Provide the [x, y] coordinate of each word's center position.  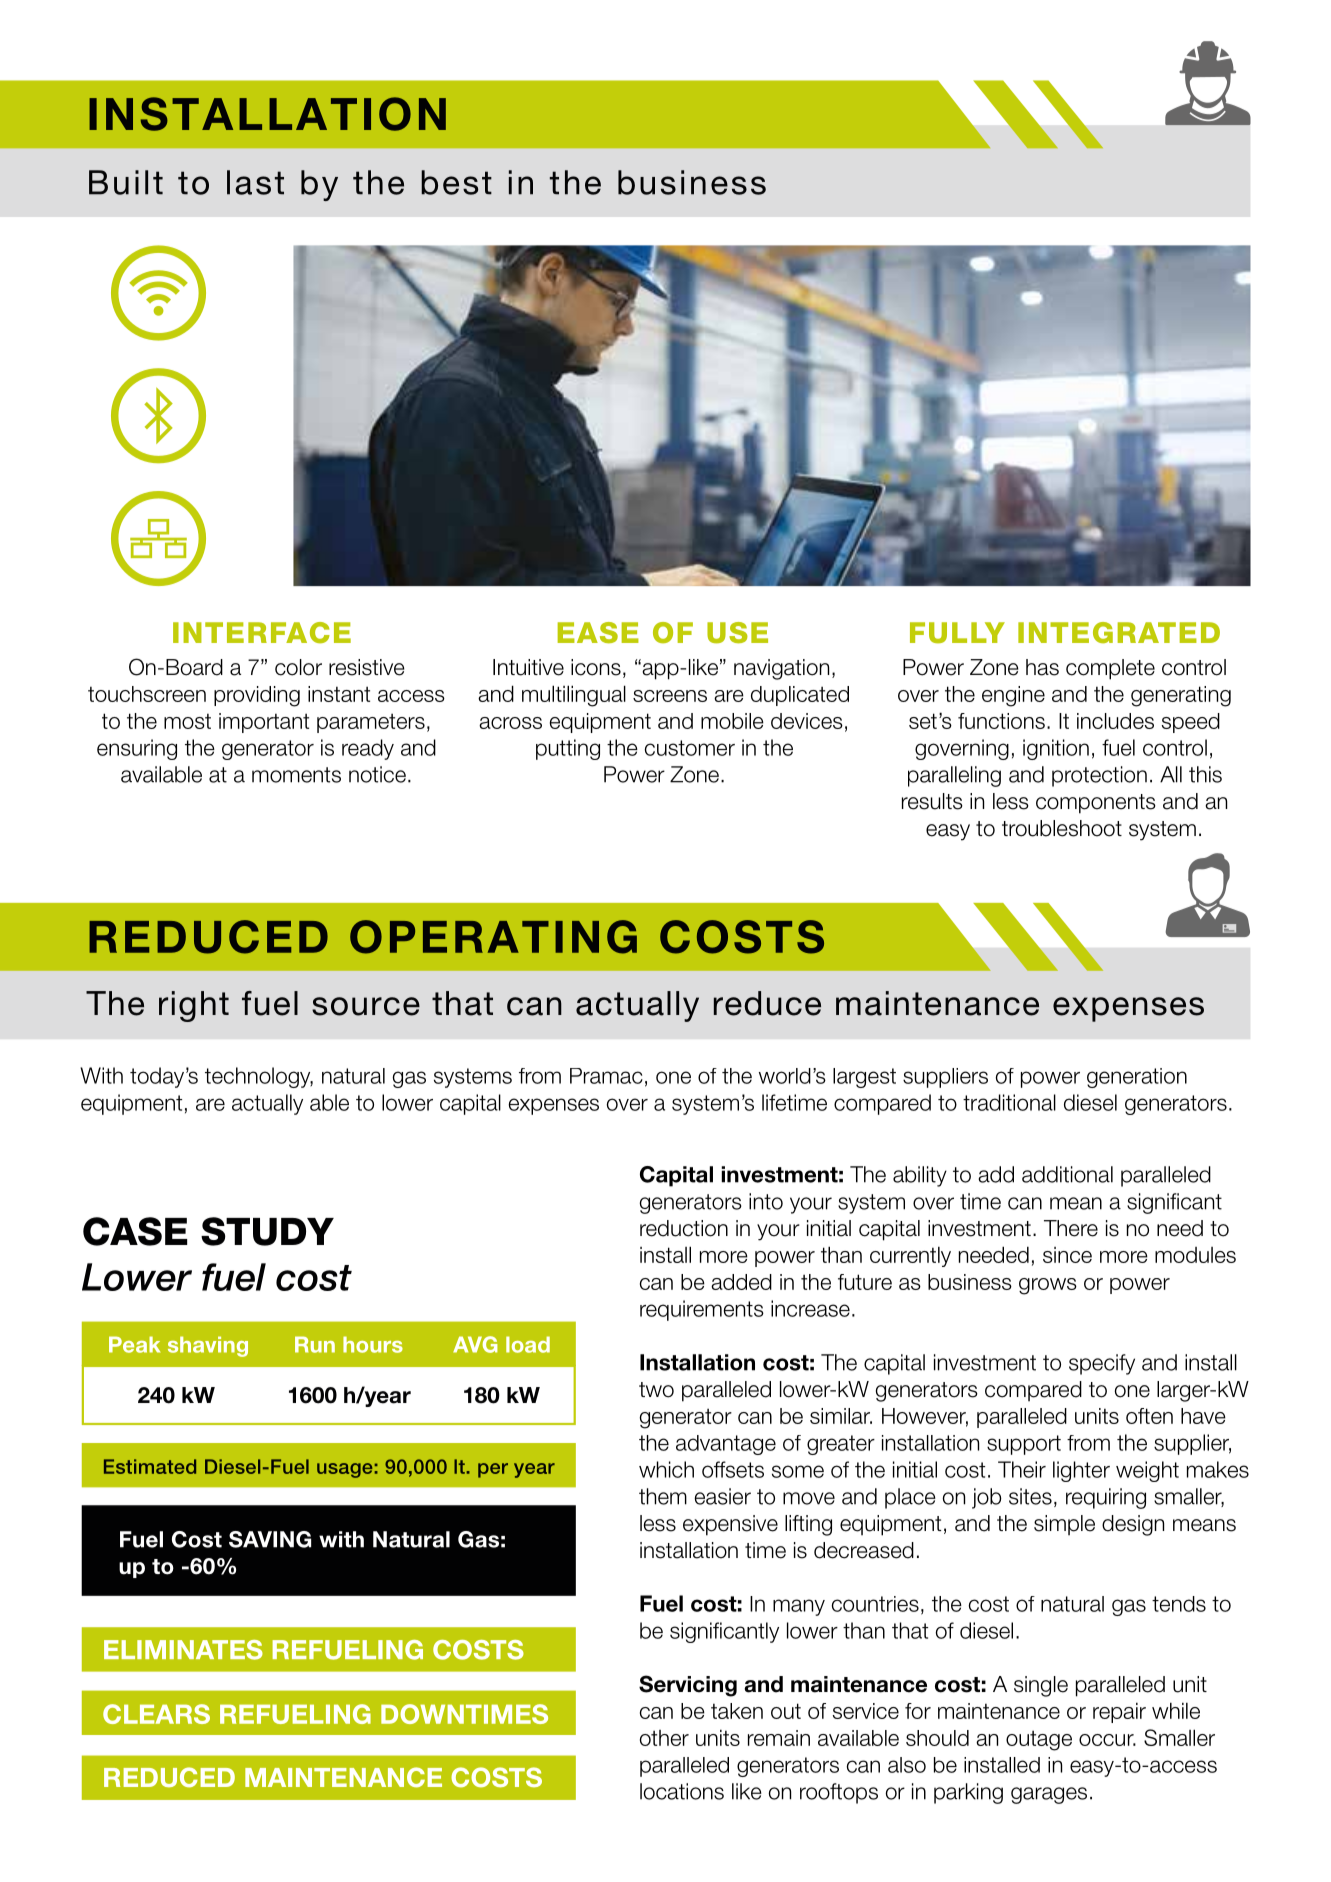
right [194, 1006]
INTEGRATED [1119, 632]
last [255, 182]
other [664, 1738]
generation [1137, 1078]
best [456, 182]
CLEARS [156, 1714]
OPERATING [493, 937]
